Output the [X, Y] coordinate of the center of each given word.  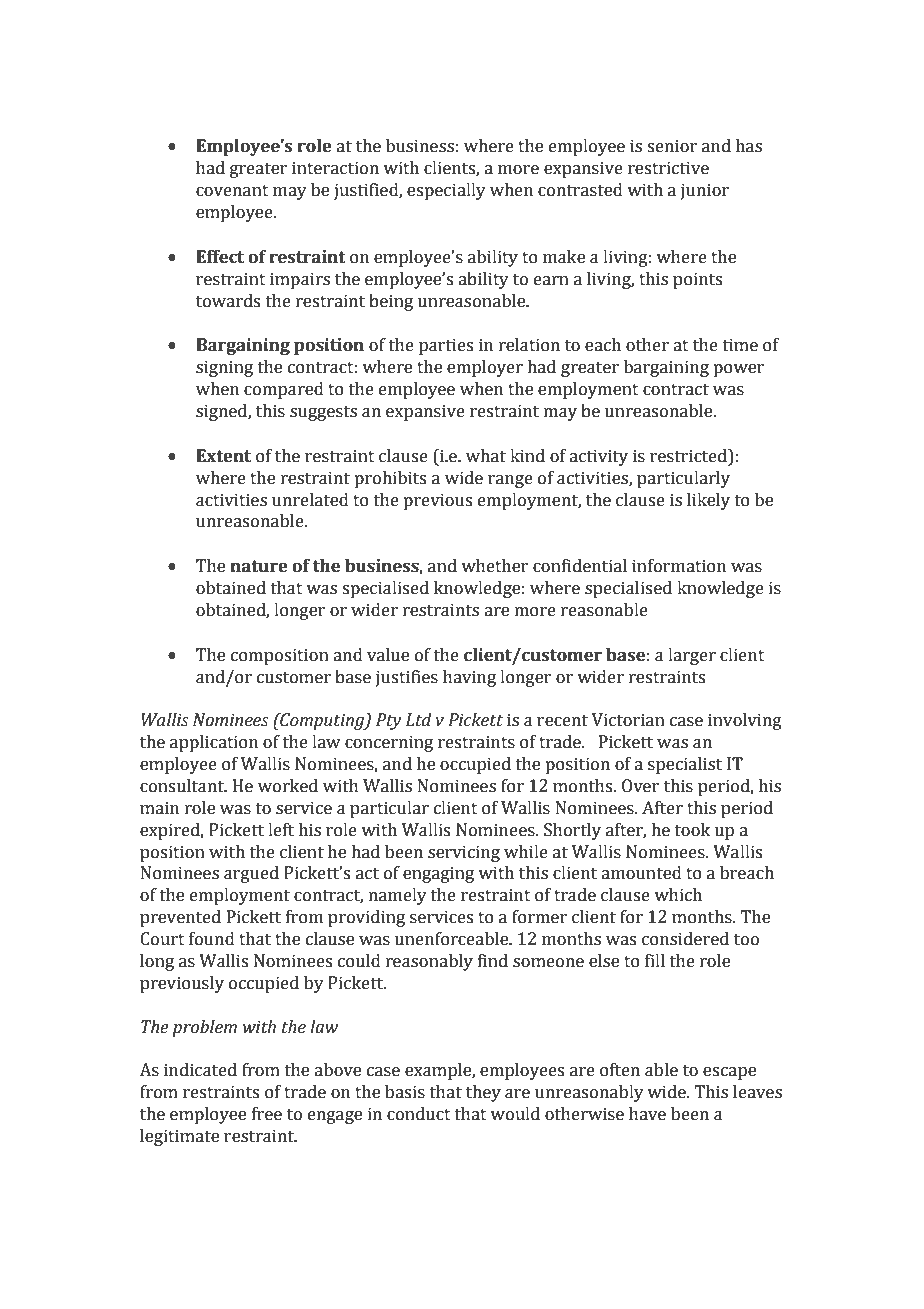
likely [708, 501]
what [486, 456]
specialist [685, 765]
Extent [223, 456]
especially [446, 191]
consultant [183, 786]
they [483, 1093]
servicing [464, 853]
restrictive [668, 168]
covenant [232, 191]
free [267, 1114]
